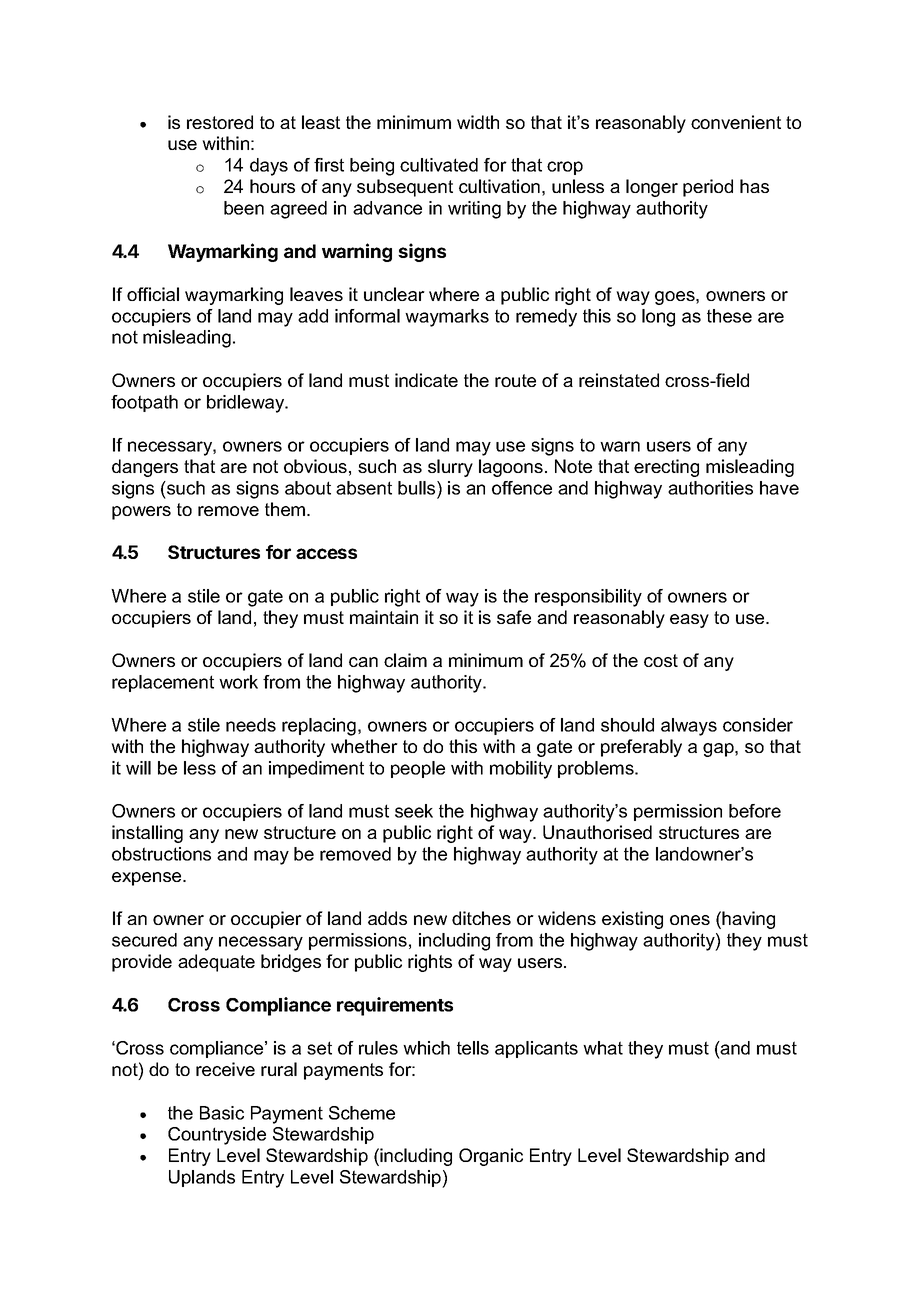 The height and width of the page is (1308, 924). I want to click on period, so click(708, 188).
